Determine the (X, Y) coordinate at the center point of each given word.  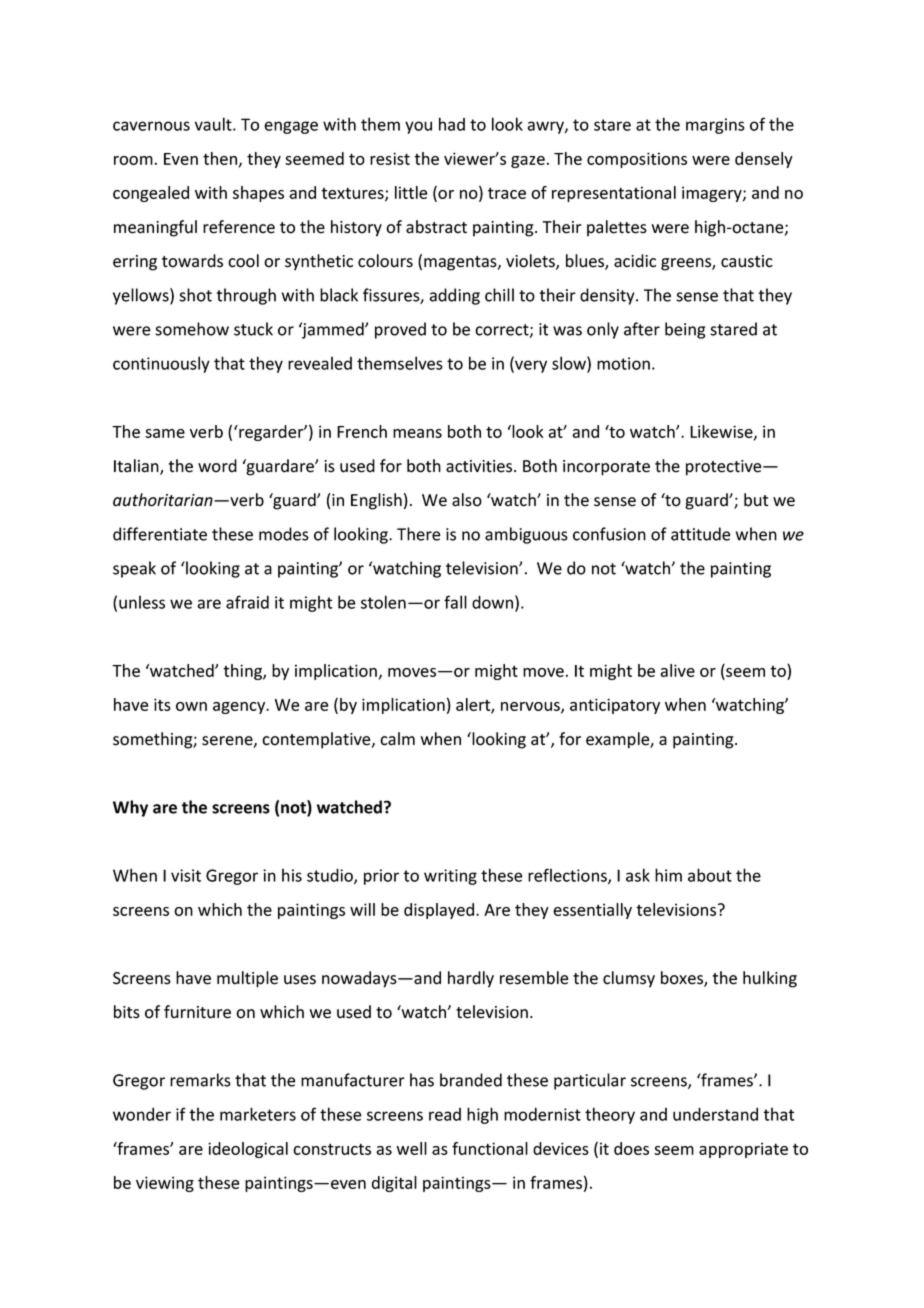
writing (450, 877)
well (411, 1148)
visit (186, 875)
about (710, 875)
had (452, 124)
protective (725, 468)
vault (214, 124)
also (467, 500)
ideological (248, 1150)
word (217, 466)
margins (715, 126)
